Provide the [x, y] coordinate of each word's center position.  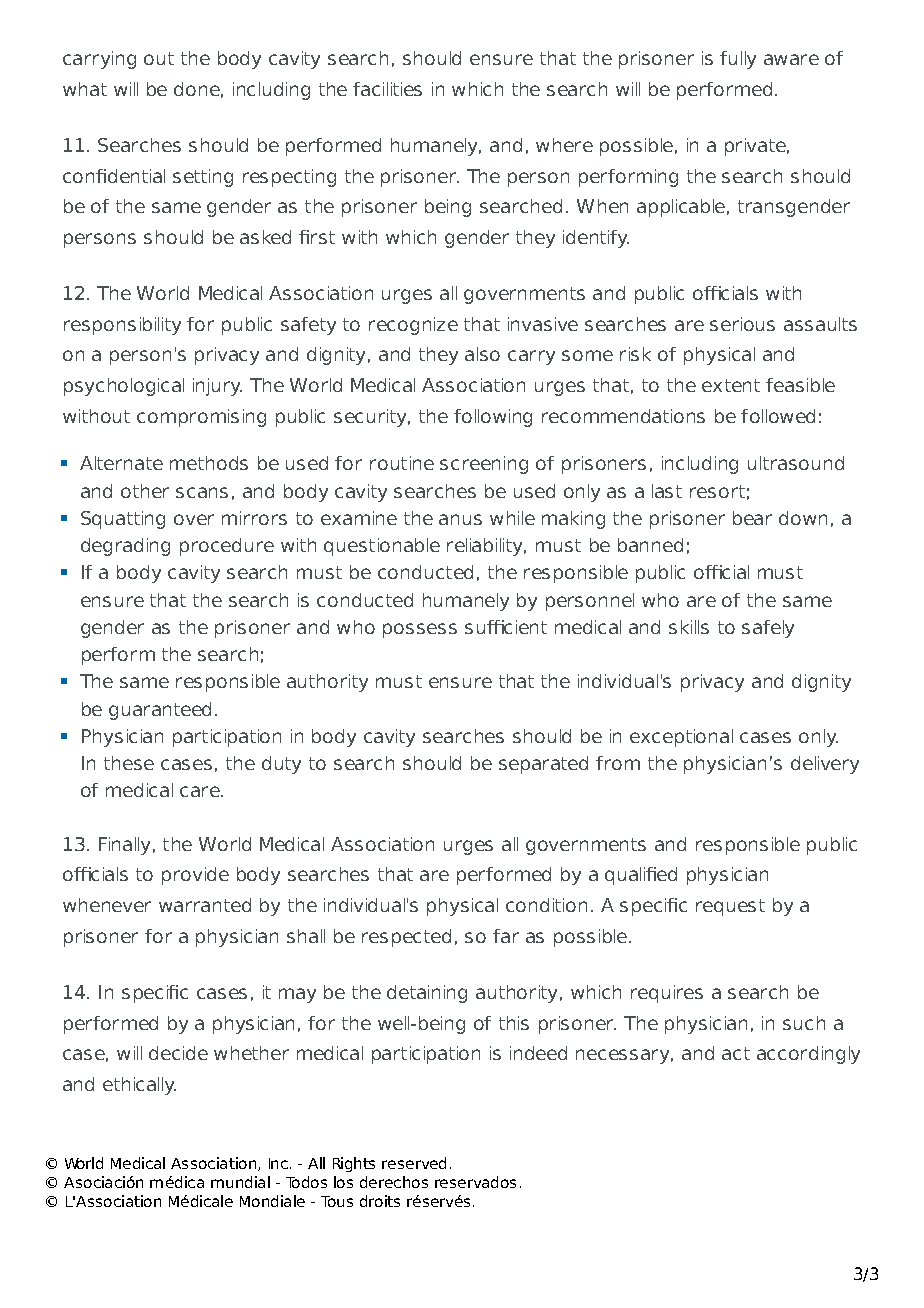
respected [406, 938]
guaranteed [160, 711]
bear [752, 518]
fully [738, 60]
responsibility [122, 326]
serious [742, 324]
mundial [240, 1182]
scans [202, 492]
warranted [205, 905]
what [85, 89]
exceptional [681, 738]
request [730, 907]
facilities [387, 89]
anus [460, 519]
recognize [413, 326]
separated [543, 765]
